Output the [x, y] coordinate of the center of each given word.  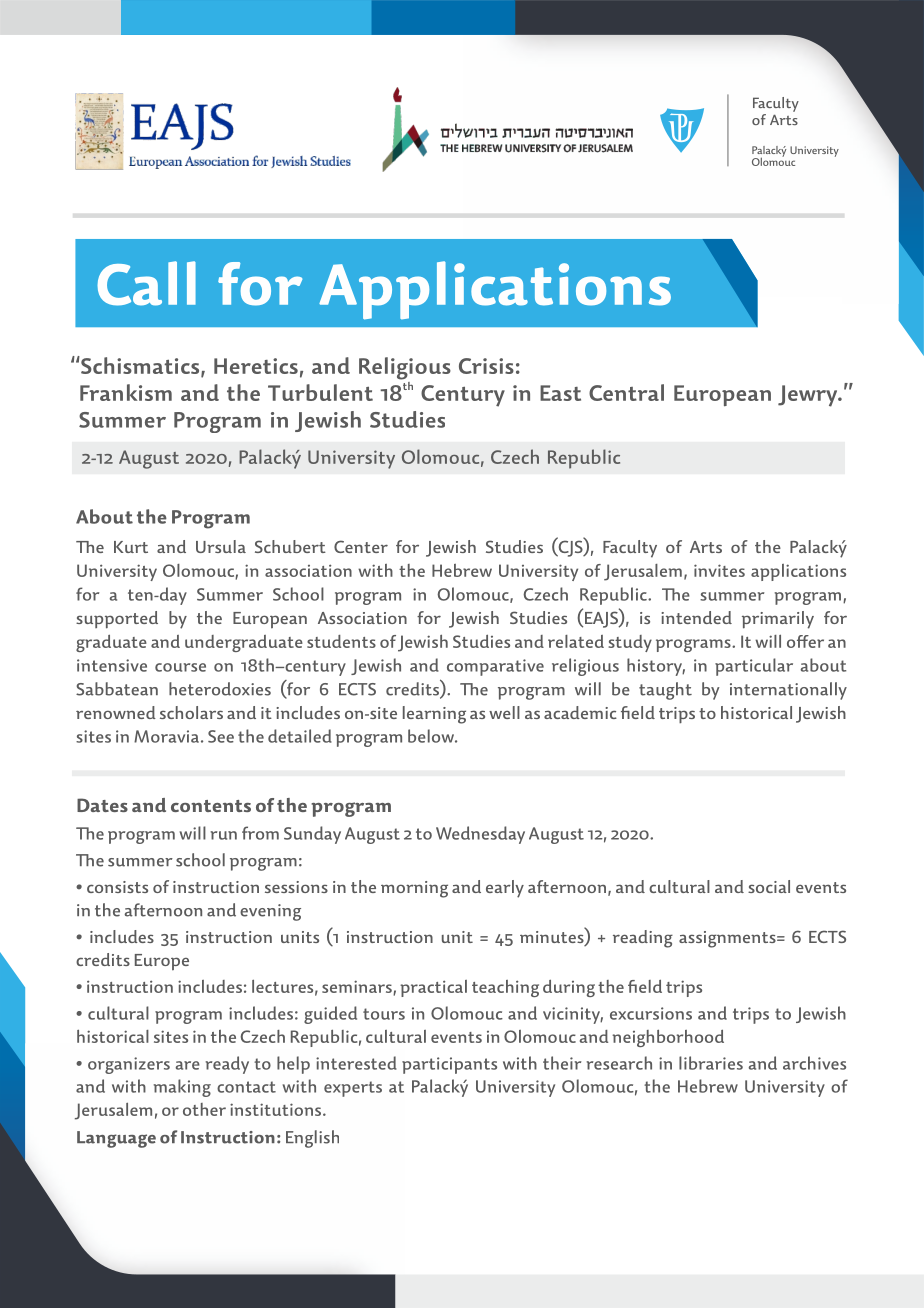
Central [626, 392]
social [769, 886]
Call [146, 283]
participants [449, 1065]
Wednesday [480, 835]
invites [719, 570]
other [204, 1109]
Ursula [221, 546]
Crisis [486, 366]
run [224, 835]
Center [361, 546]
